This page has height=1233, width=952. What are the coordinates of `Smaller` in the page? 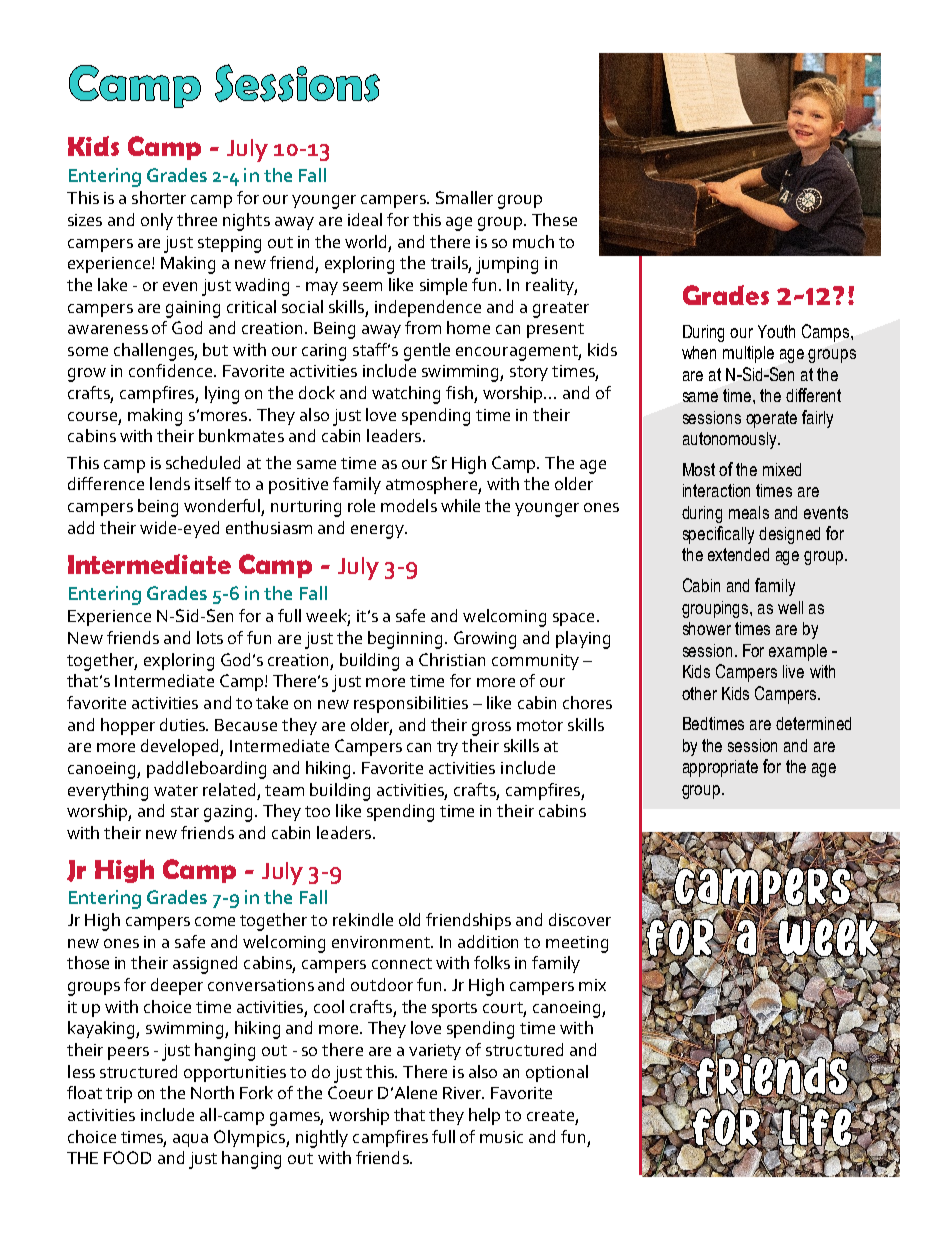 It's located at (464, 197).
